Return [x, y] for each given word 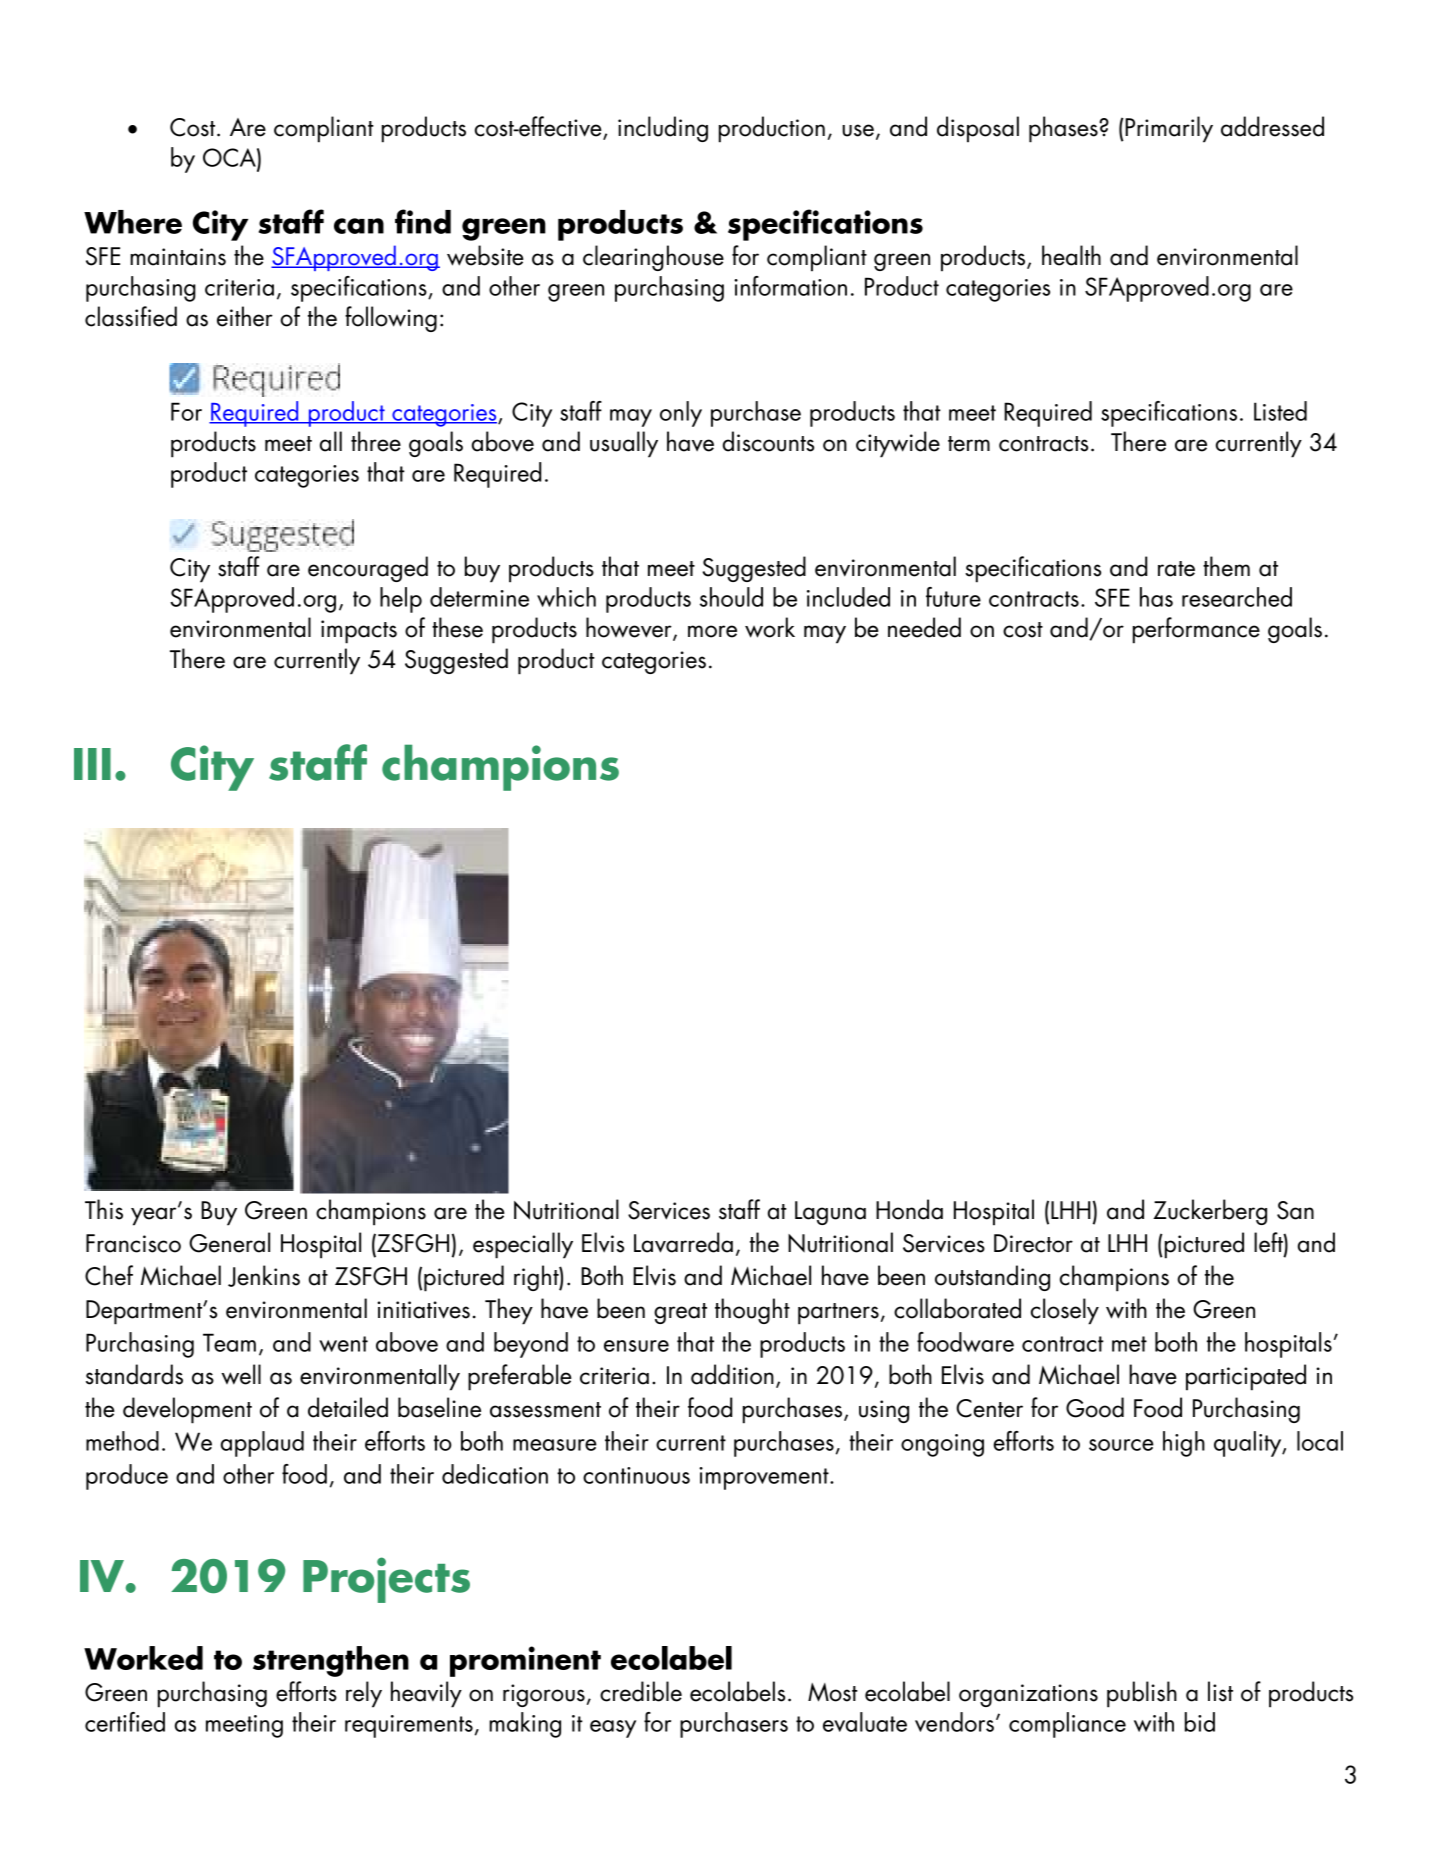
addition [732, 1374]
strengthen [331, 1661]
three [376, 441]
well [241, 1374]
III [92, 764]
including [663, 129]
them [1226, 566]
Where [133, 222]
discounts [768, 441]
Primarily [1168, 129]
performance [1196, 630]
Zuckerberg [1210, 1212]
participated [1246, 1377]
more [712, 631]
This [104, 1209]
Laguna [830, 1213]
